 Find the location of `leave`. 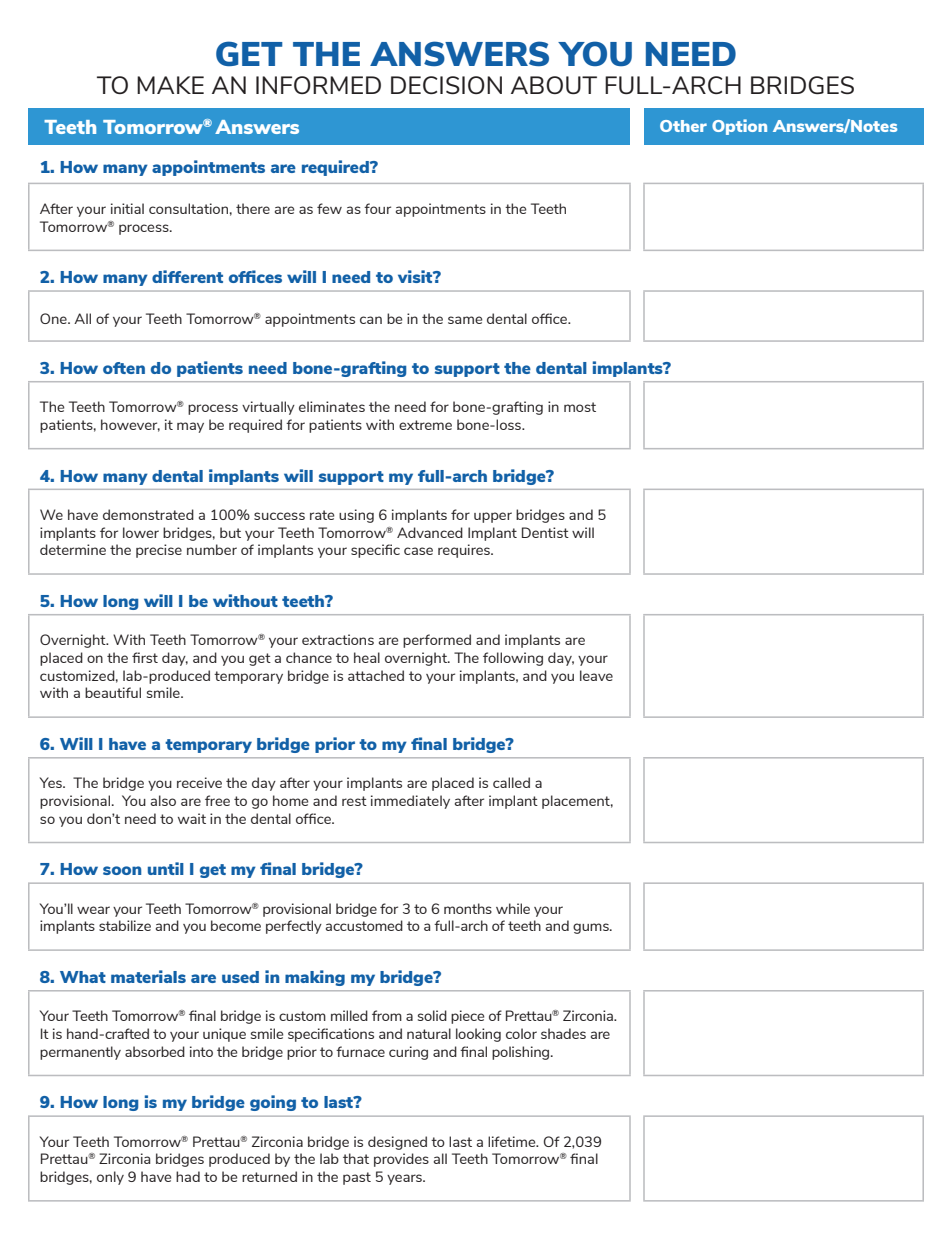

leave is located at coordinates (596, 675).
